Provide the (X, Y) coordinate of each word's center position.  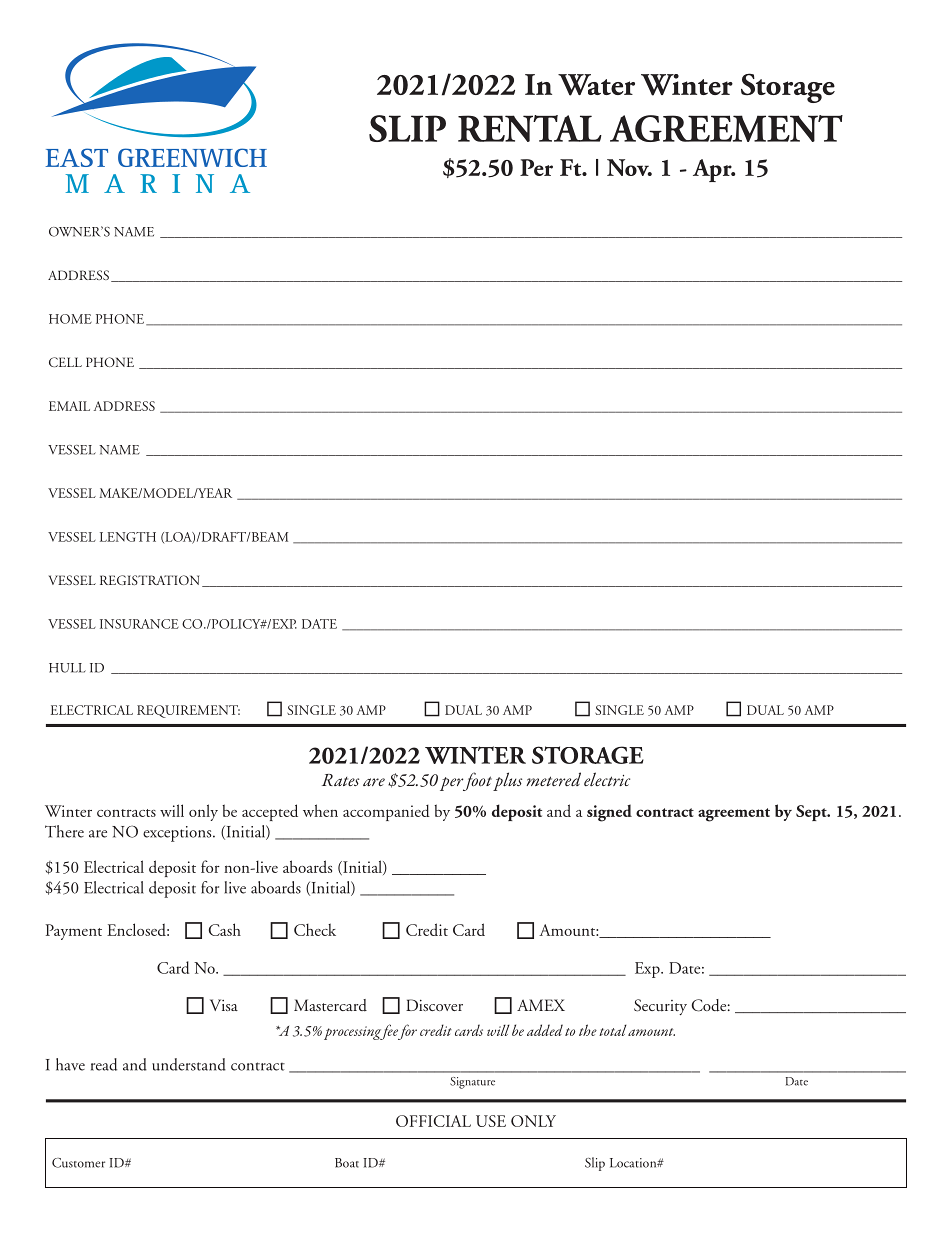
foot (476, 781)
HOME (70, 319)
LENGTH (128, 537)
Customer (78, 1163)
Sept (812, 813)
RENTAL (530, 128)
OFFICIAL (433, 1121)
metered (553, 779)
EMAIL (69, 406)
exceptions (178, 834)
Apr (713, 170)
